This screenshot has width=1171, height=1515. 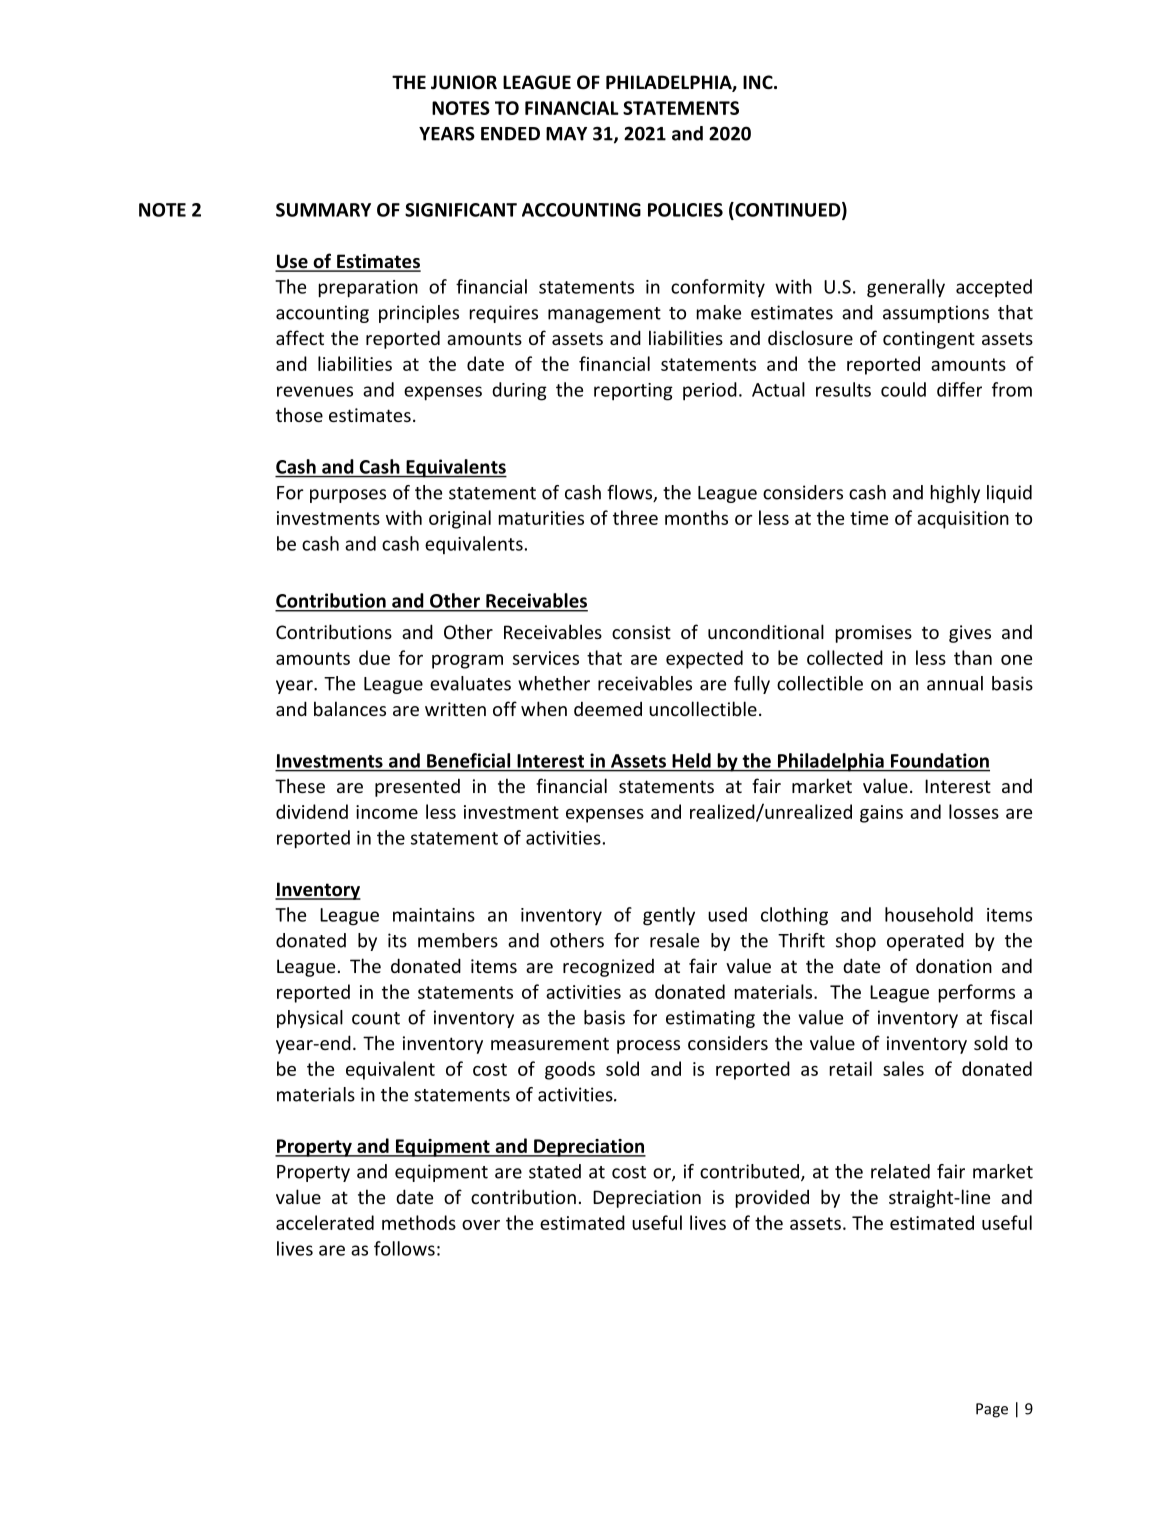 I want to click on reporting, so click(x=633, y=392).
